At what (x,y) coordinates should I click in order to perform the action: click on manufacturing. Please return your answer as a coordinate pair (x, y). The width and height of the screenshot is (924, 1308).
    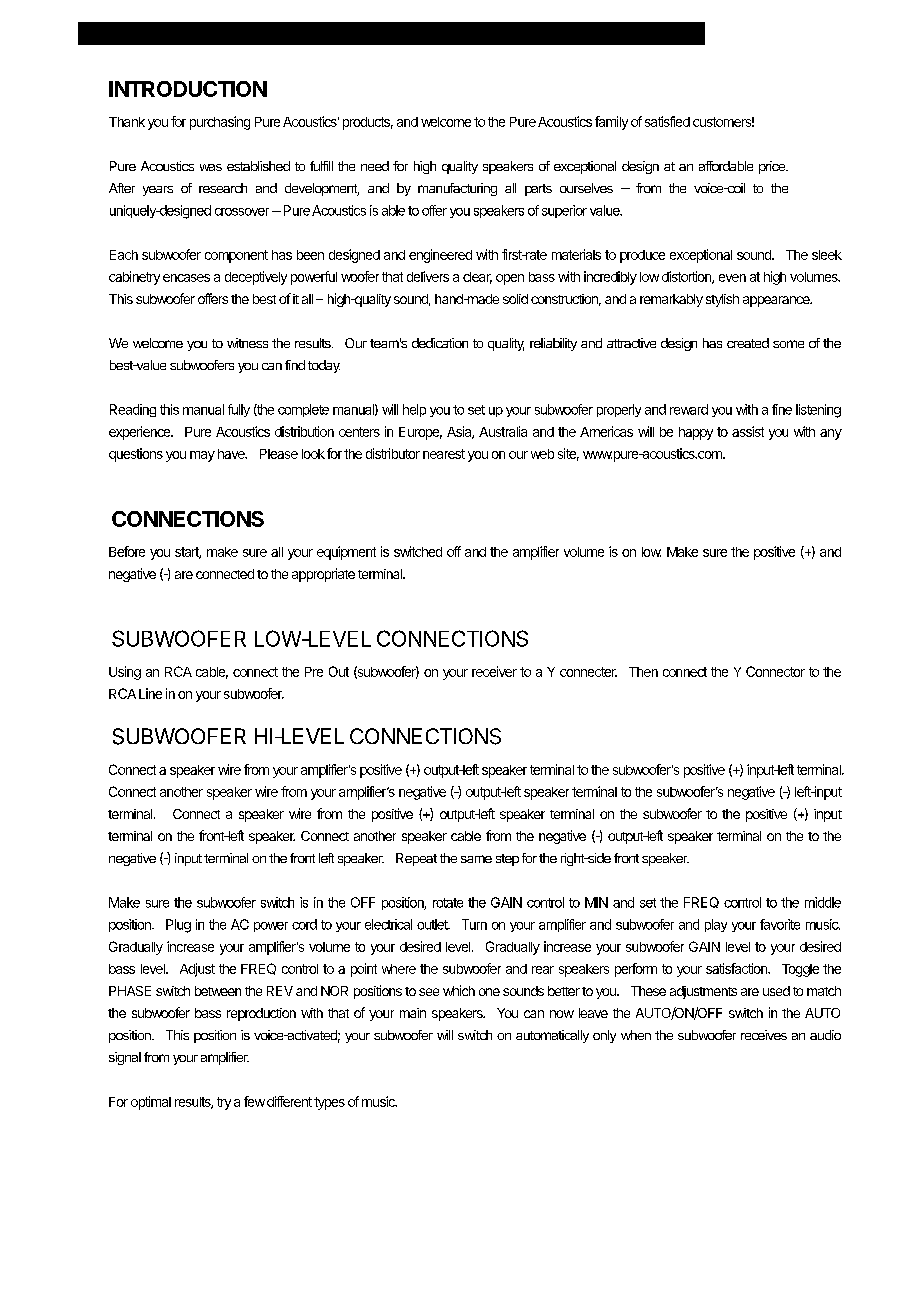
    Looking at the image, I should click on (457, 189).
